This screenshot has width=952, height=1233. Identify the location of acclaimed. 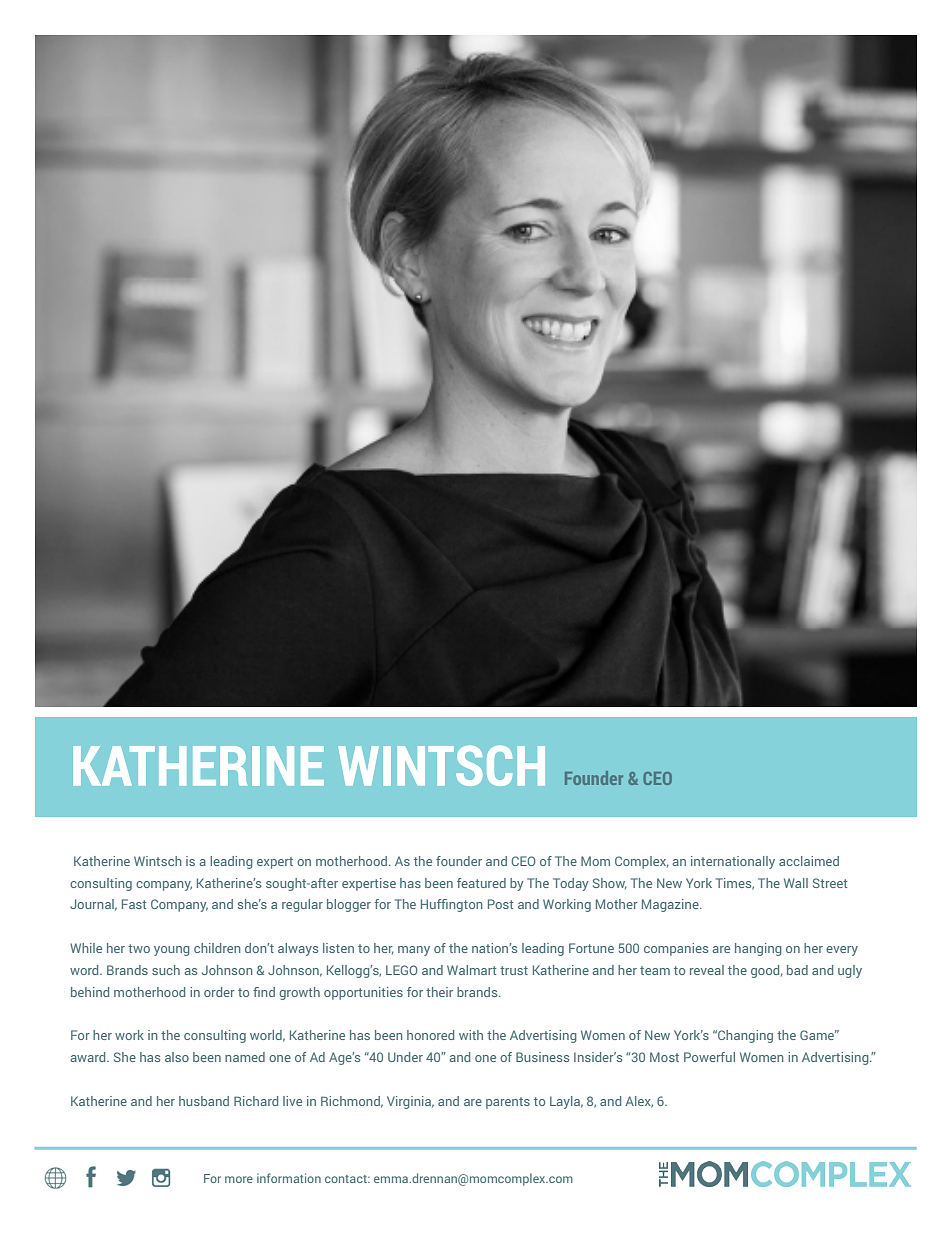
(809, 861).
